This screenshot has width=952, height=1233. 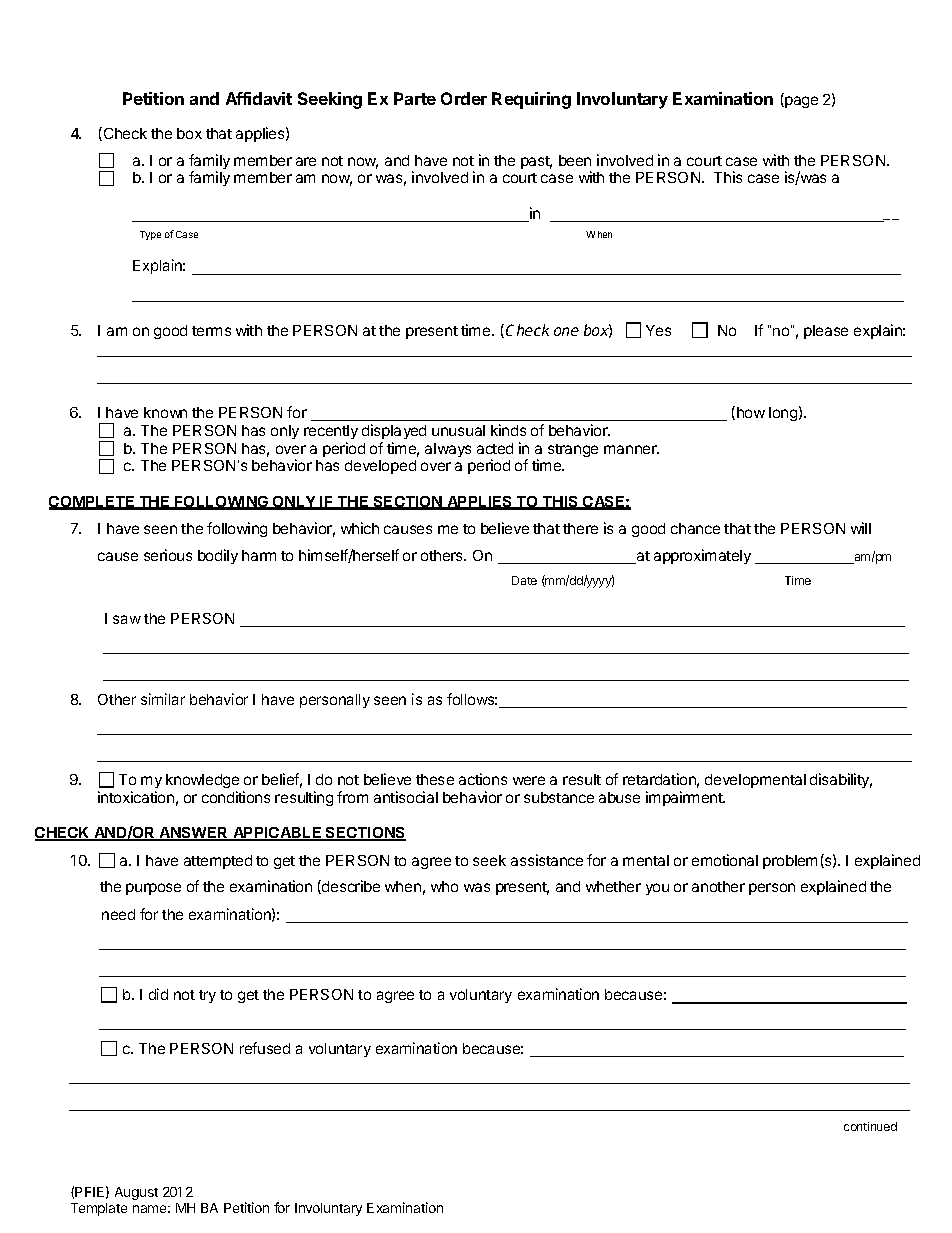 I want to click on Affidavit, so click(x=259, y=98).
